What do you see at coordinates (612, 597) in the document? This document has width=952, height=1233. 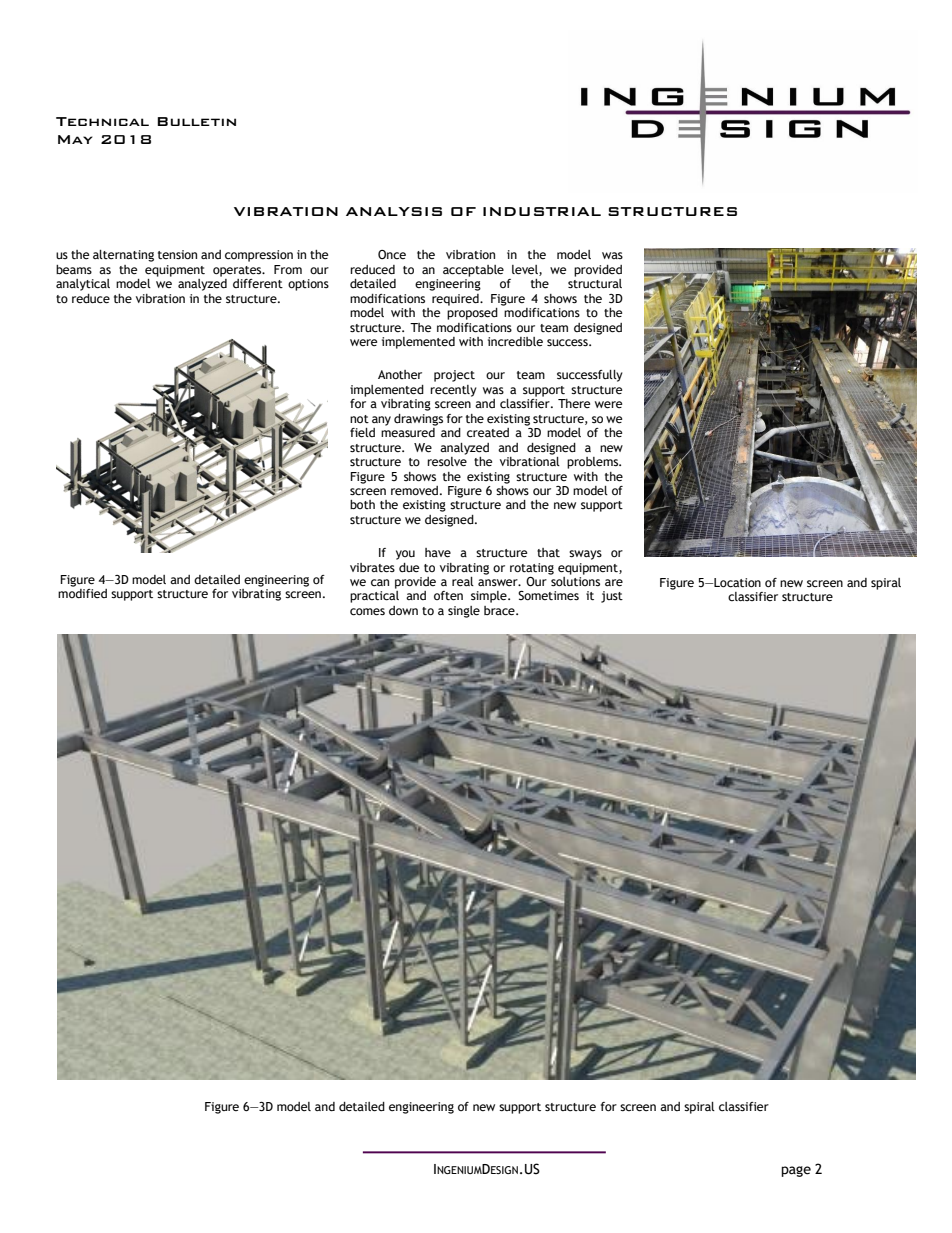 I see `just` at bounding box center [612, 597].
